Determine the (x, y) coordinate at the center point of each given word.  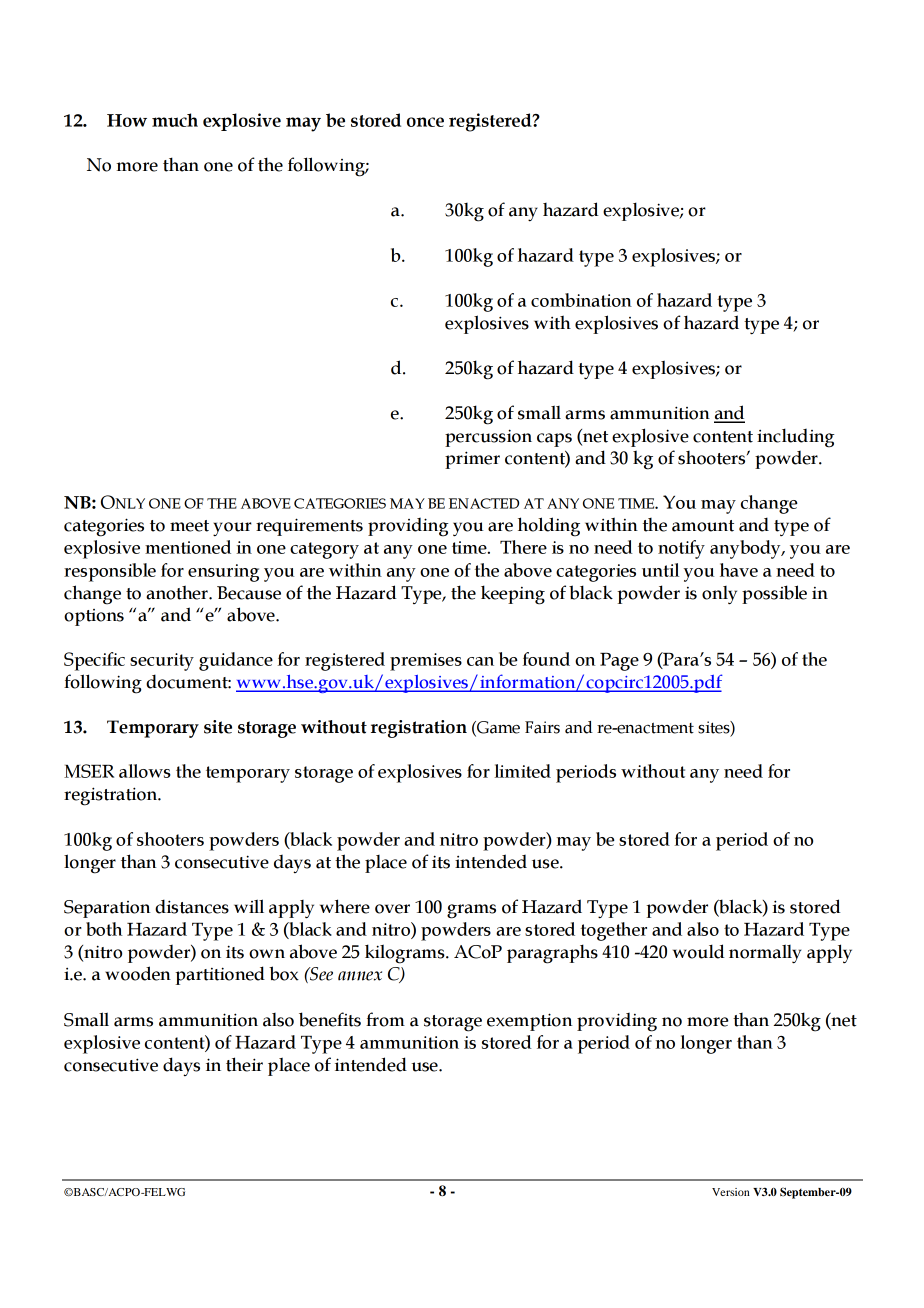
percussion (488, 438)
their (244, 1064)
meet (189, 526)
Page (619, 662)
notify (681, 549)
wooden (138, 973)
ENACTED (484, 503)
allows (145, 771)
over (392, 909)
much (175, 120)
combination (581, 300)
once (425, 122)
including (796, 438)
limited (523, 771)
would (699, 951)
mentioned (188, 547)
